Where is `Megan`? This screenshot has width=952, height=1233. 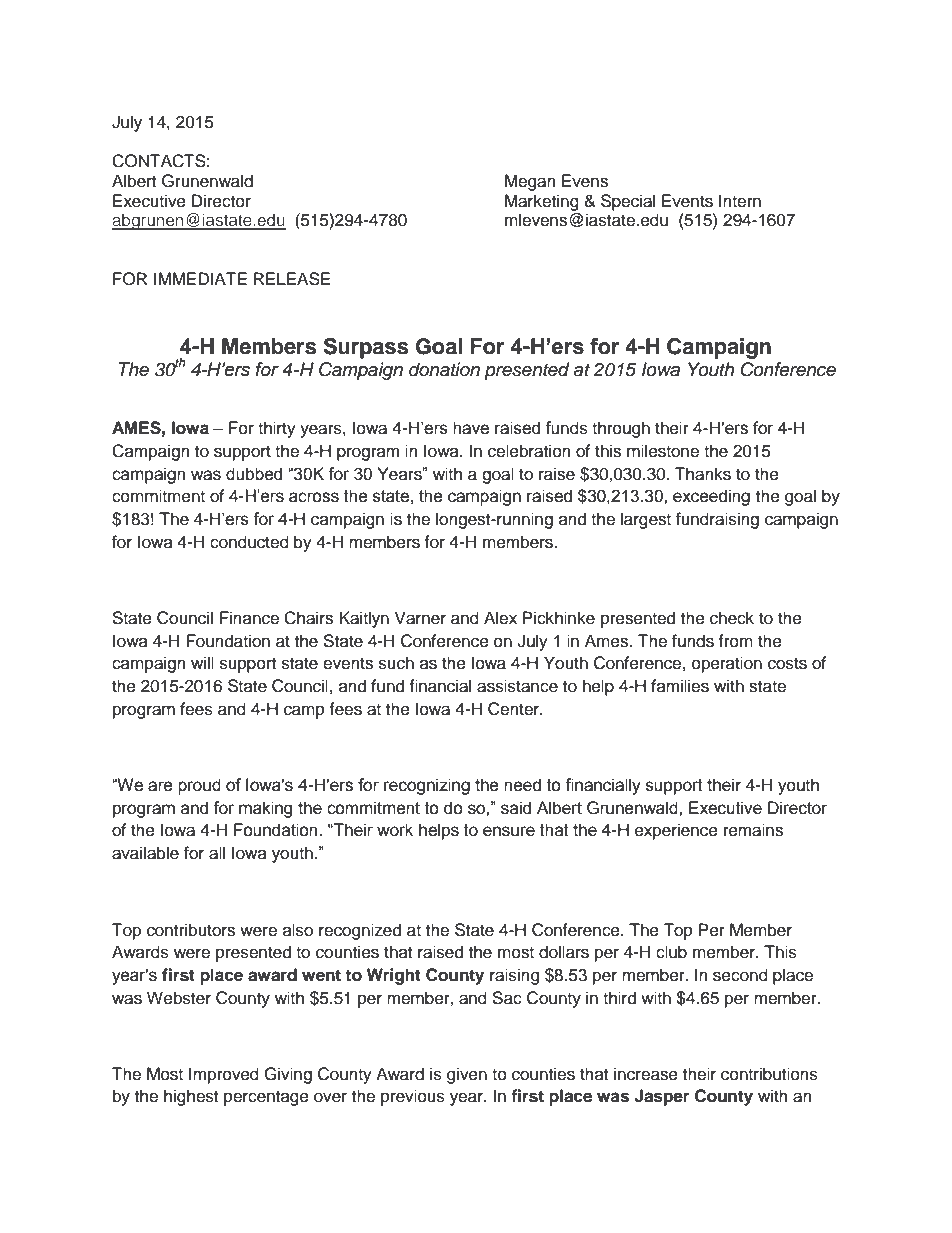
Megan is located at coordinates (530, 182).
